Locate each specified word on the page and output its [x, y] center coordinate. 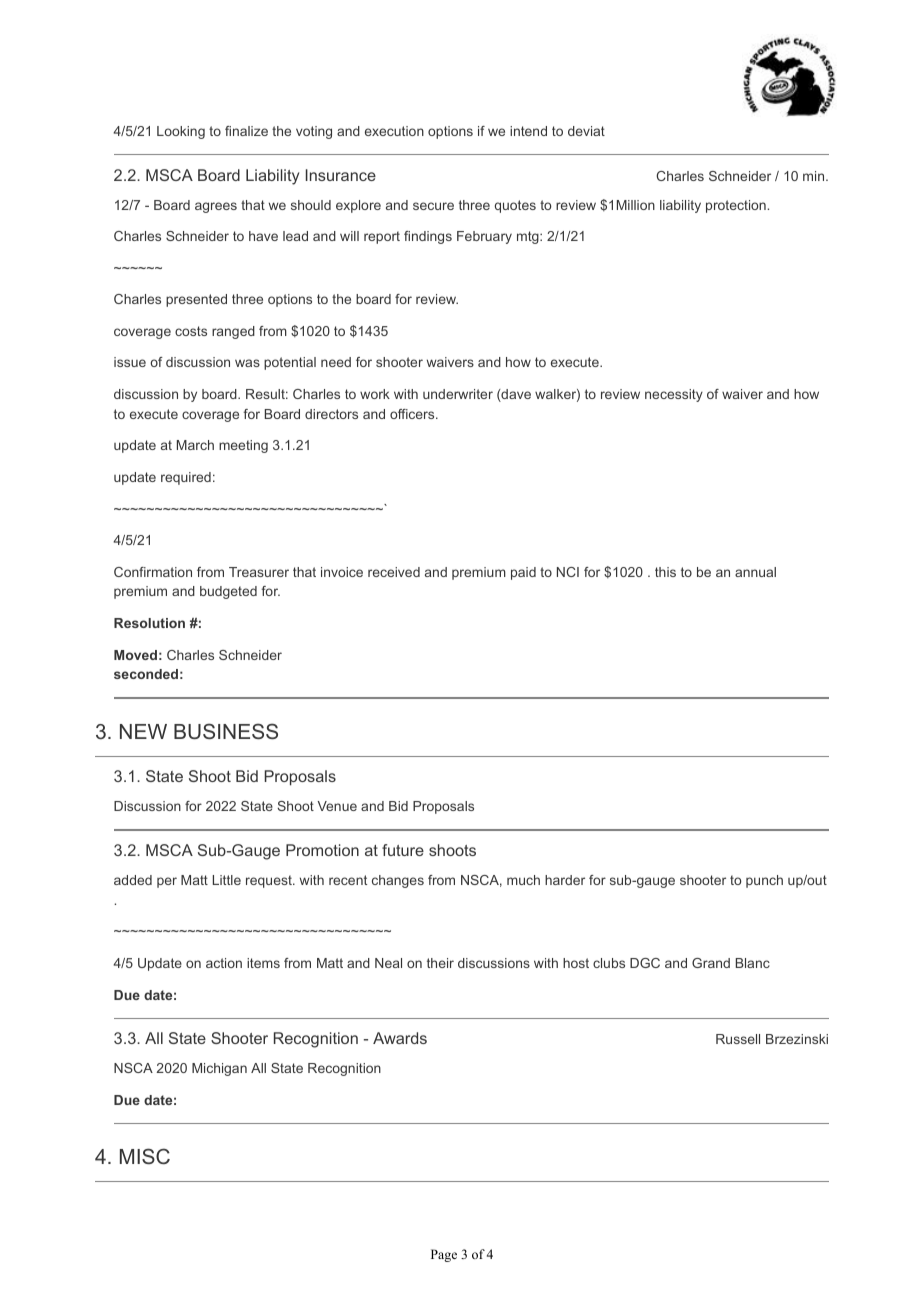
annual [755, 572]
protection [736, 206]
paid [523, 573]
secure [433, 206]
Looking [181, 132]
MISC [145, 1156]
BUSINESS [226, 731]
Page [444, 1255]
